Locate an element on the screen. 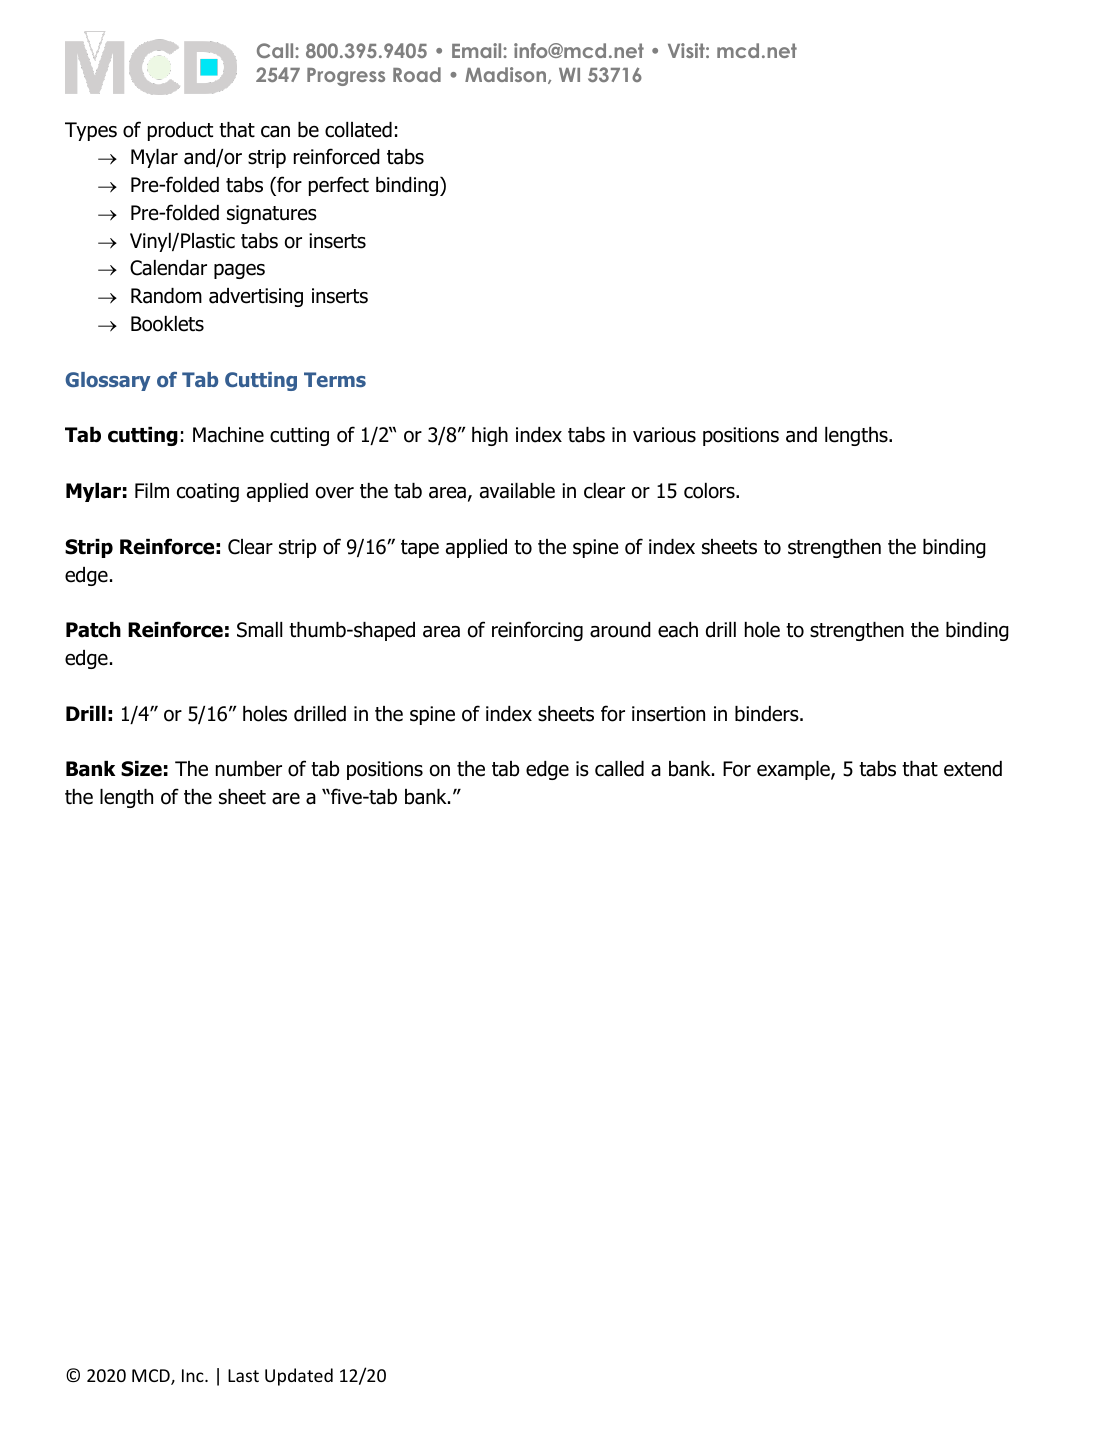 The image size is (1106, 1432). Madison is located at coordinates (507, 75).
